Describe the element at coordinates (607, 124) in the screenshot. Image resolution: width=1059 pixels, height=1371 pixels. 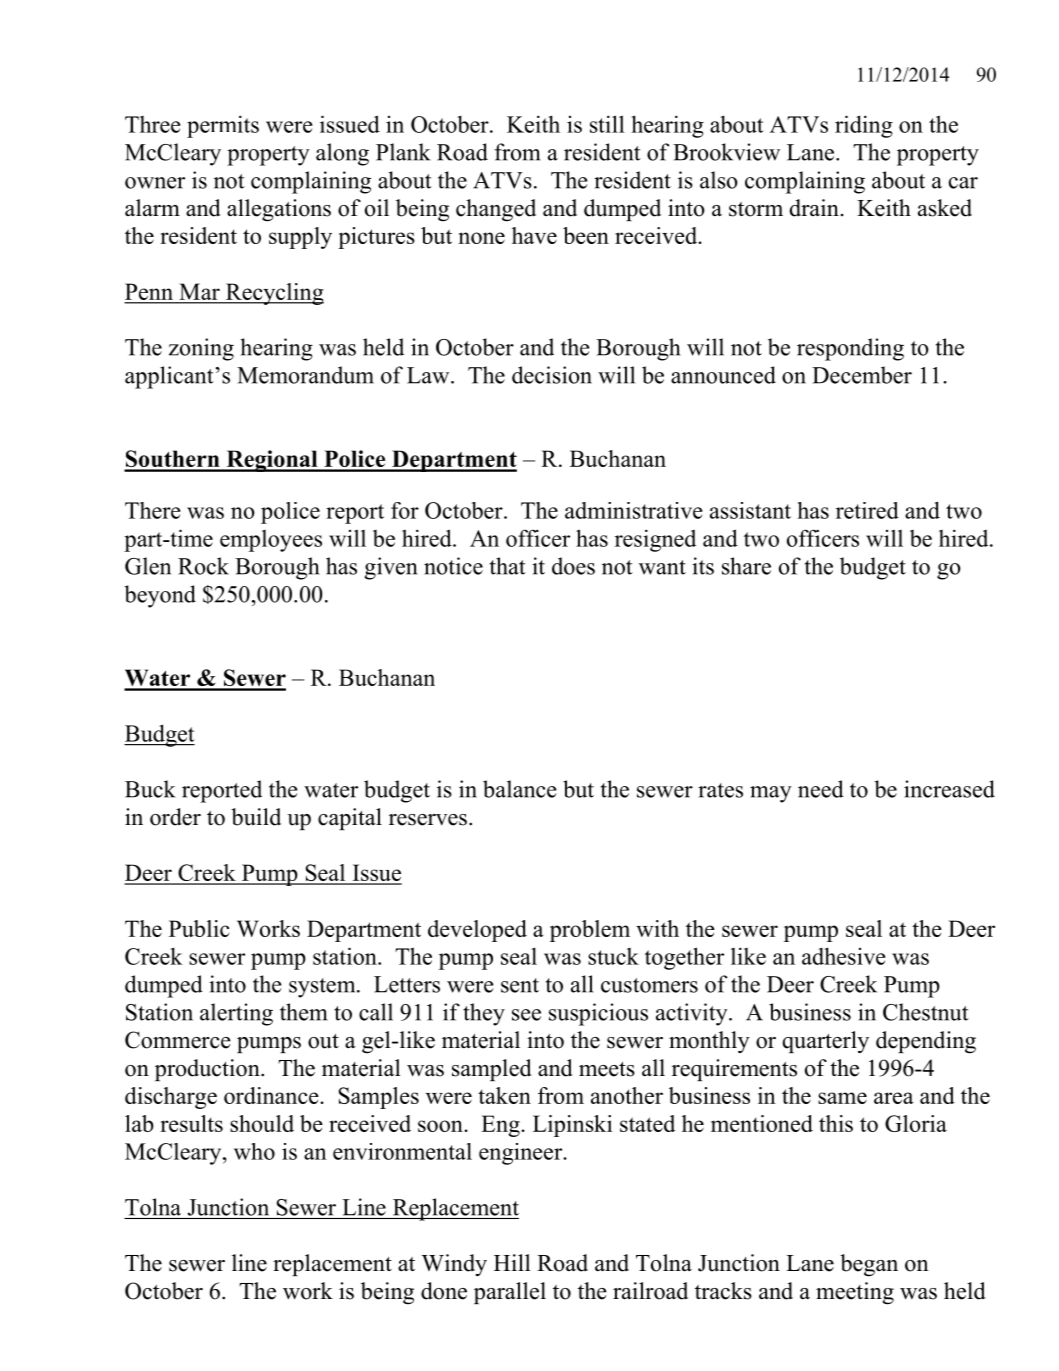
I see `still` at that location.
